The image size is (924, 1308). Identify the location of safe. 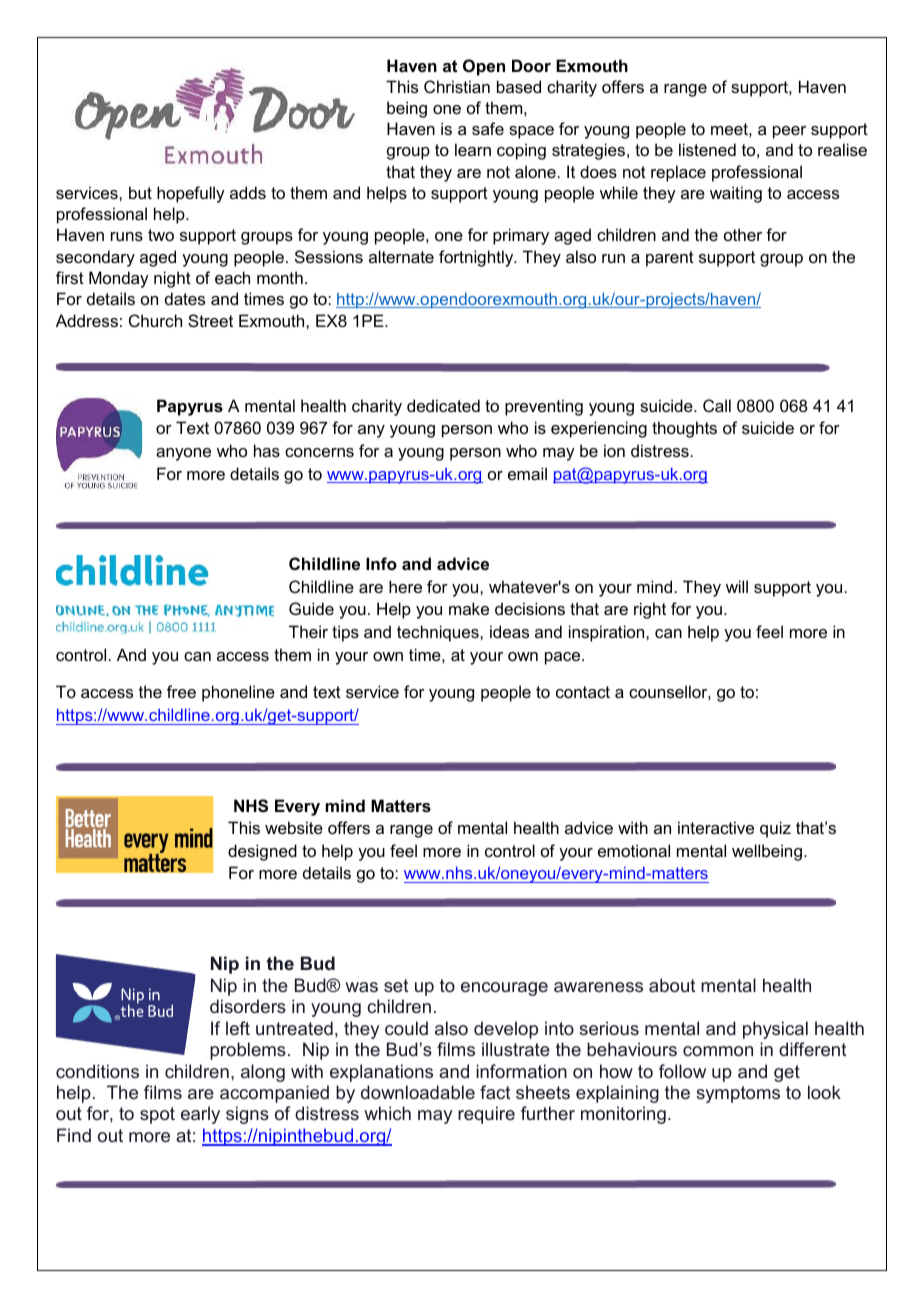
(488, 128).
